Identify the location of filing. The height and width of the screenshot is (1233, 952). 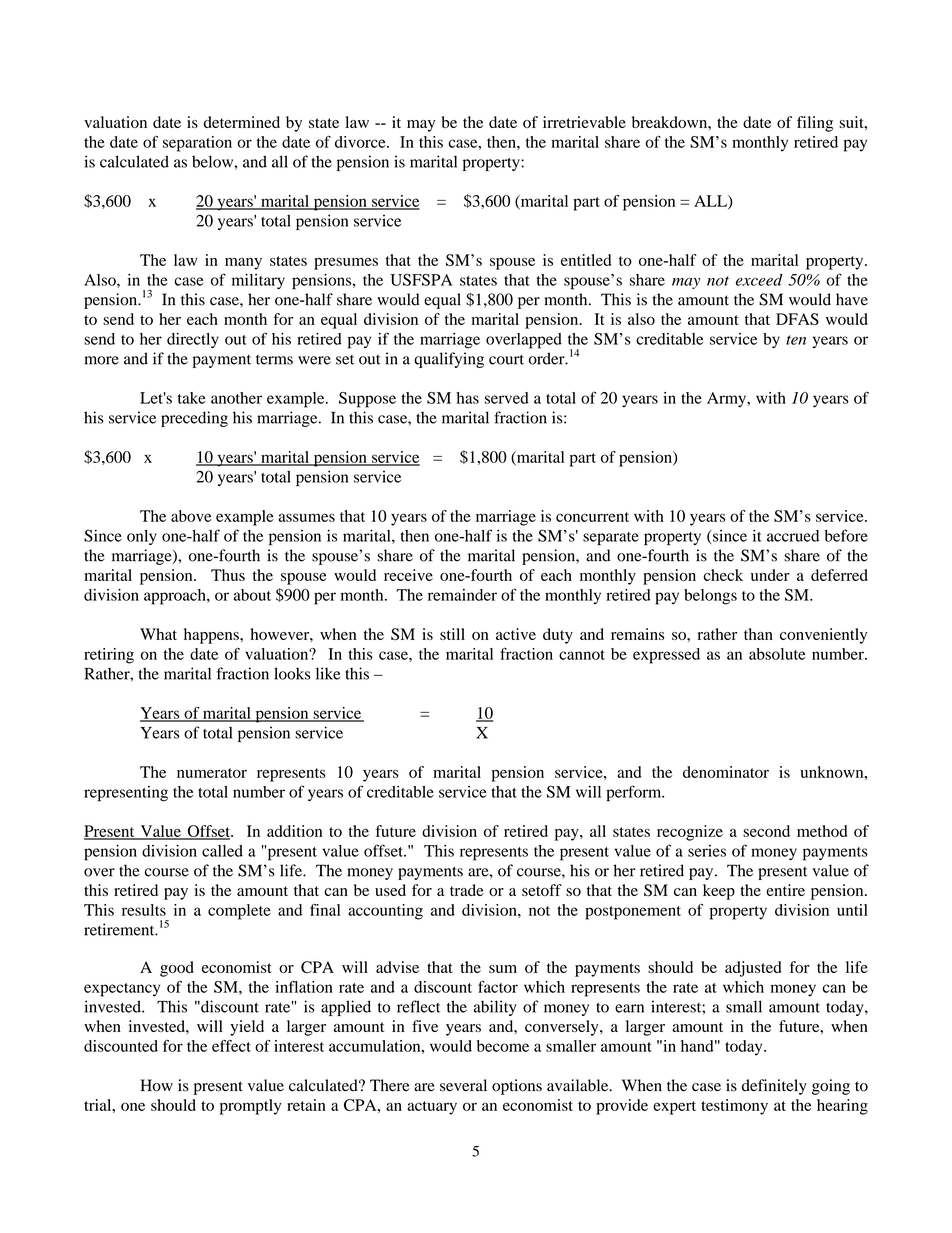
(815, 124).
